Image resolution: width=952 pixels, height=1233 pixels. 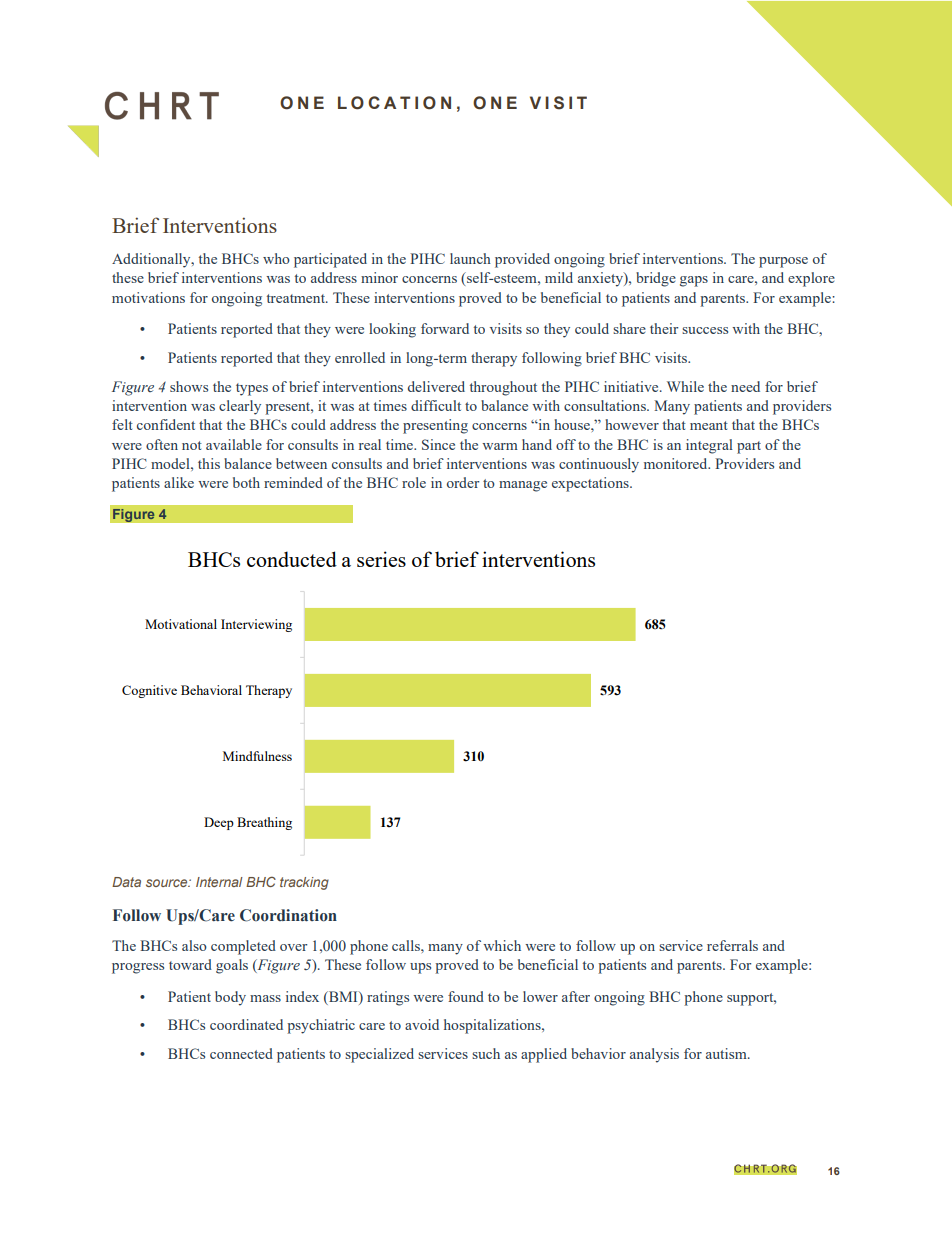 What do you see at coordinates (470, 258) in the screenshot?
I see `launch` at bounding box center [470, 258].
